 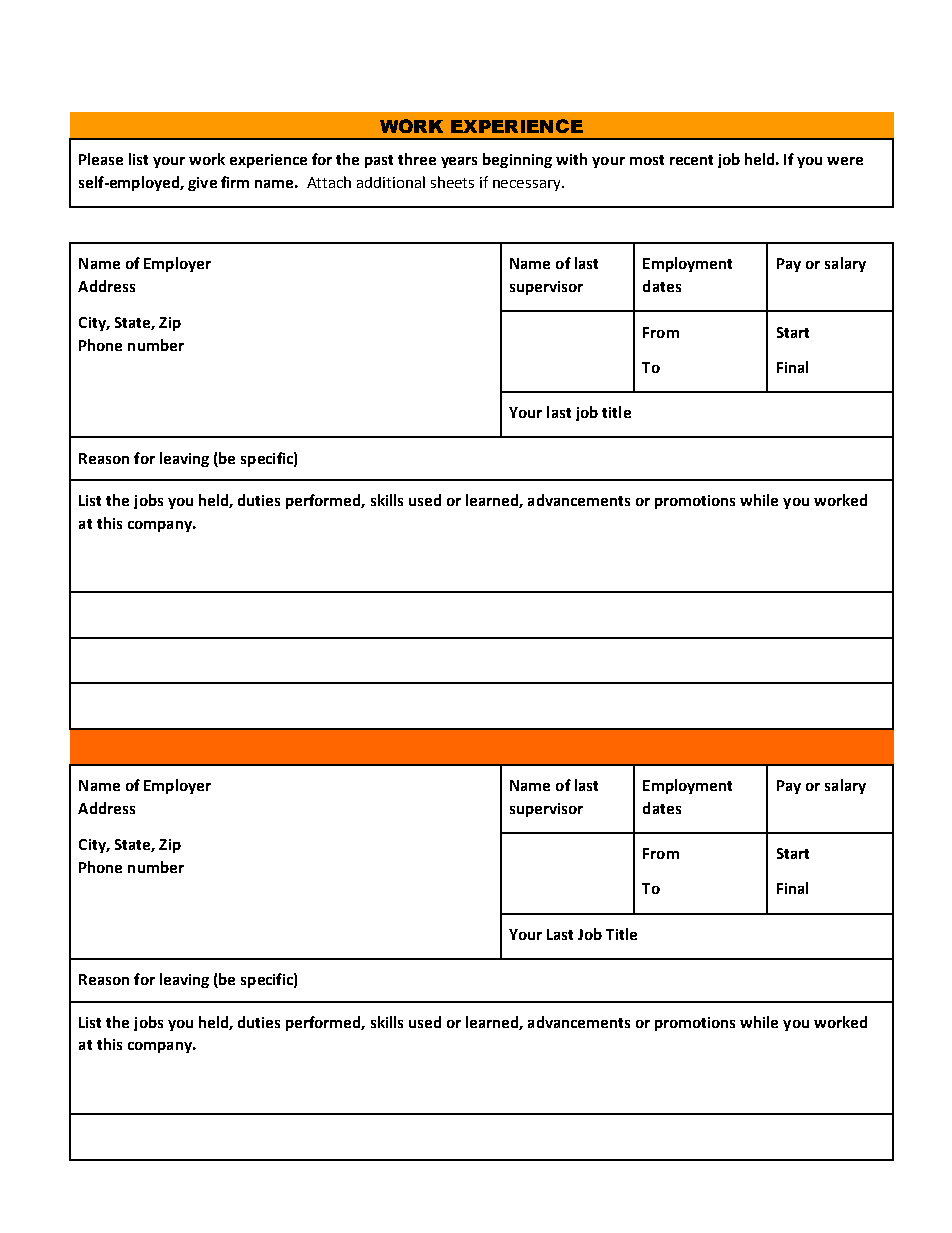 What do you see at coordinates (459, 162) in the screenshot?
I see `years` at bounding box center [459, 162].
